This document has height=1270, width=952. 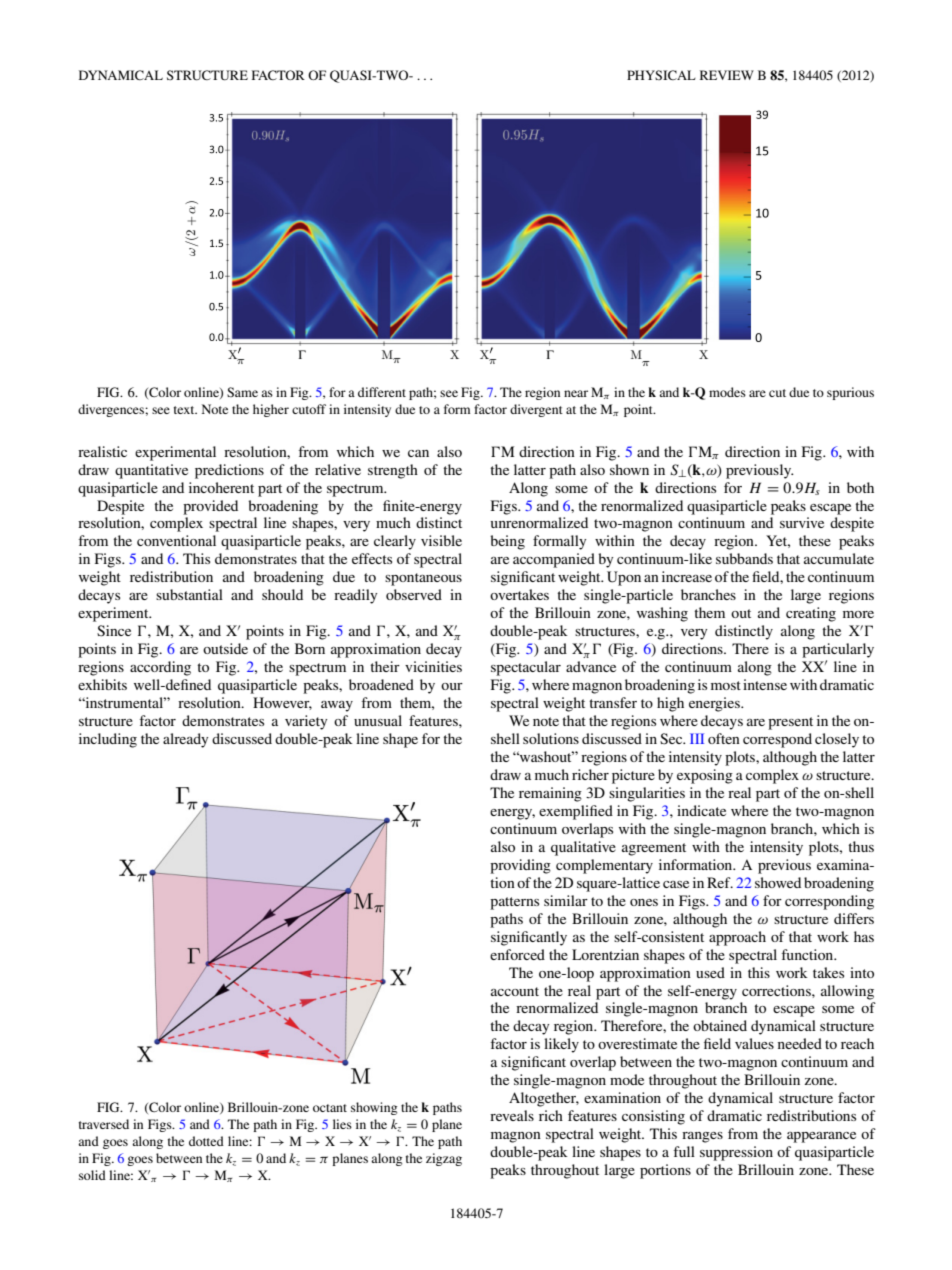 What do you see at coordinates (185, 740) in the document?
I see `already` at bounding box center [185, 740].
